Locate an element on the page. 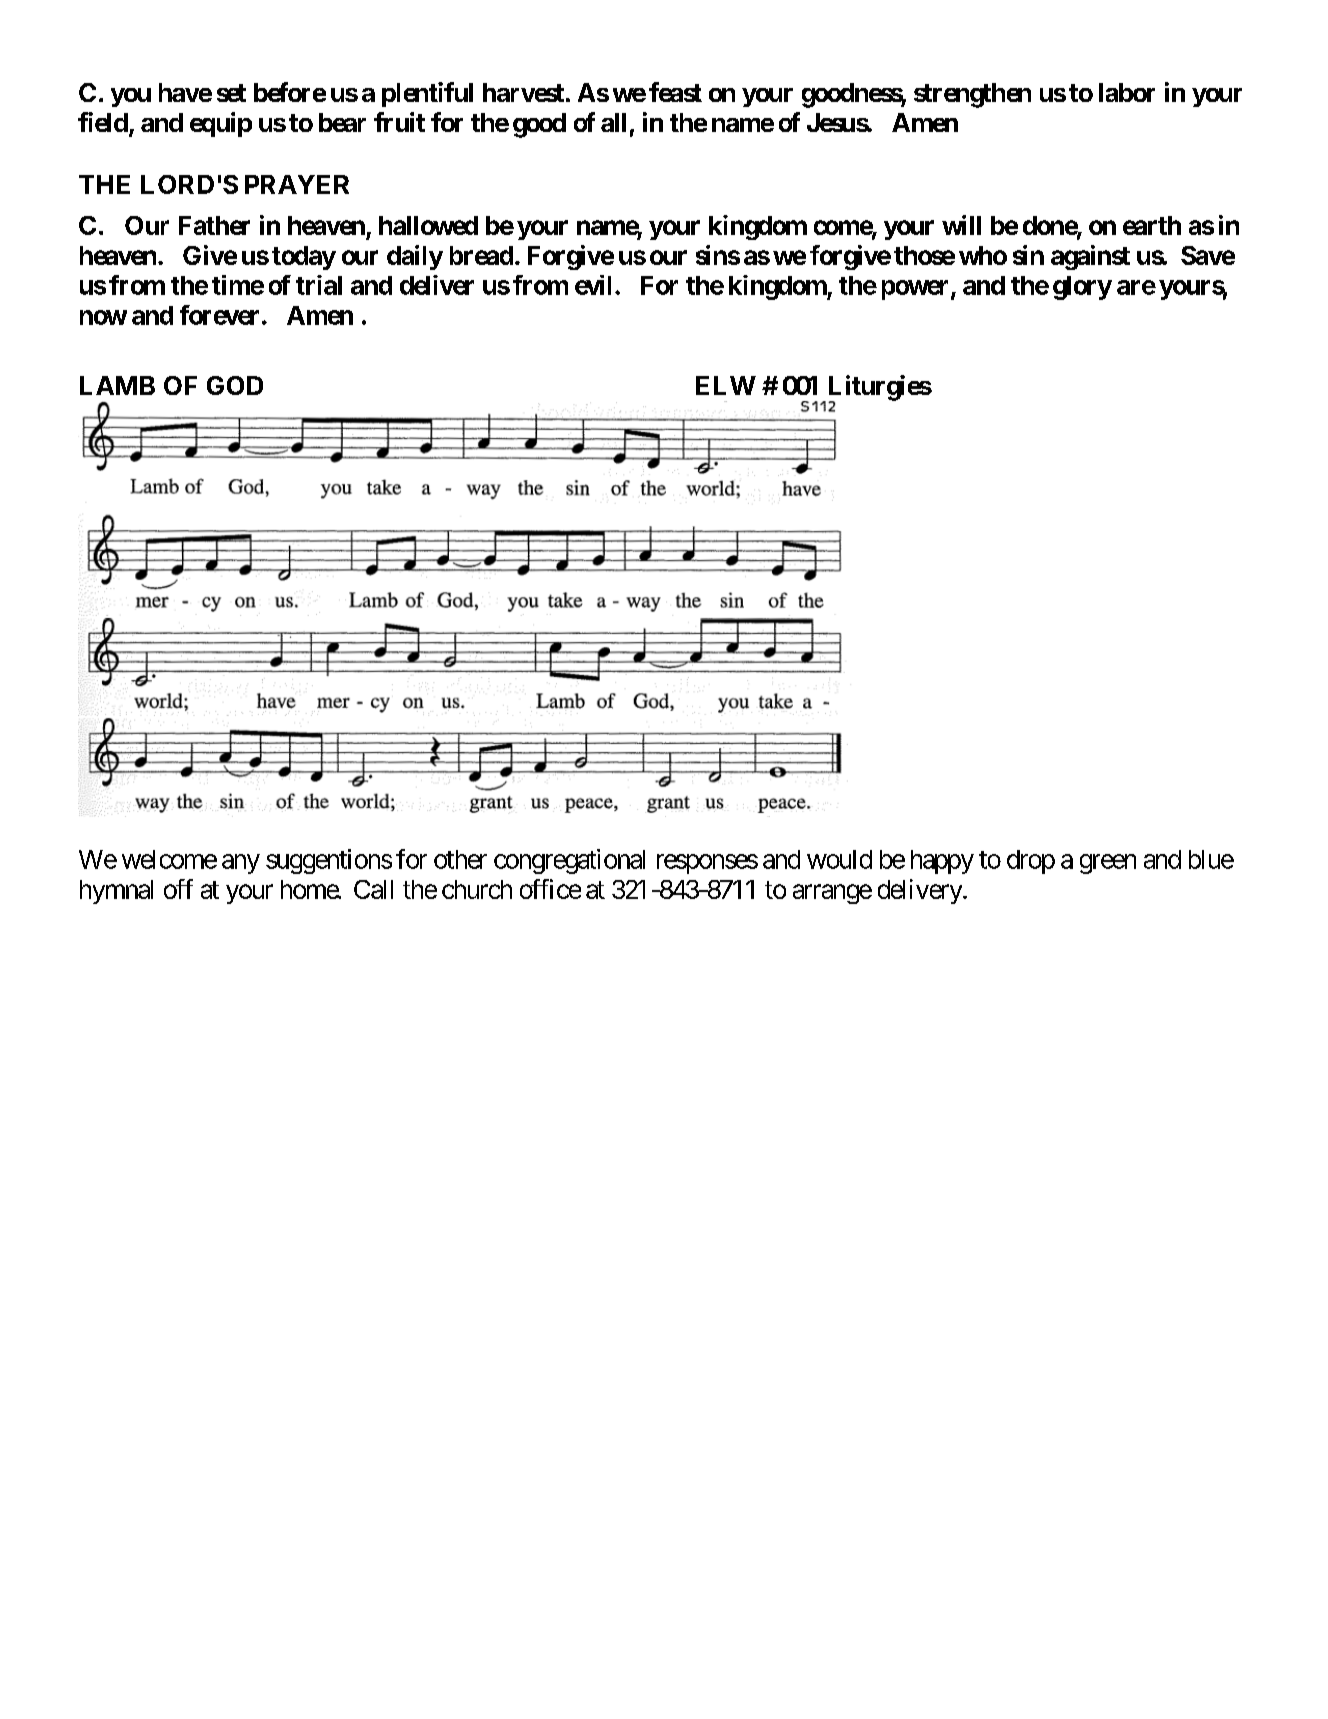  glory is located at coordinates (1082, 288).
